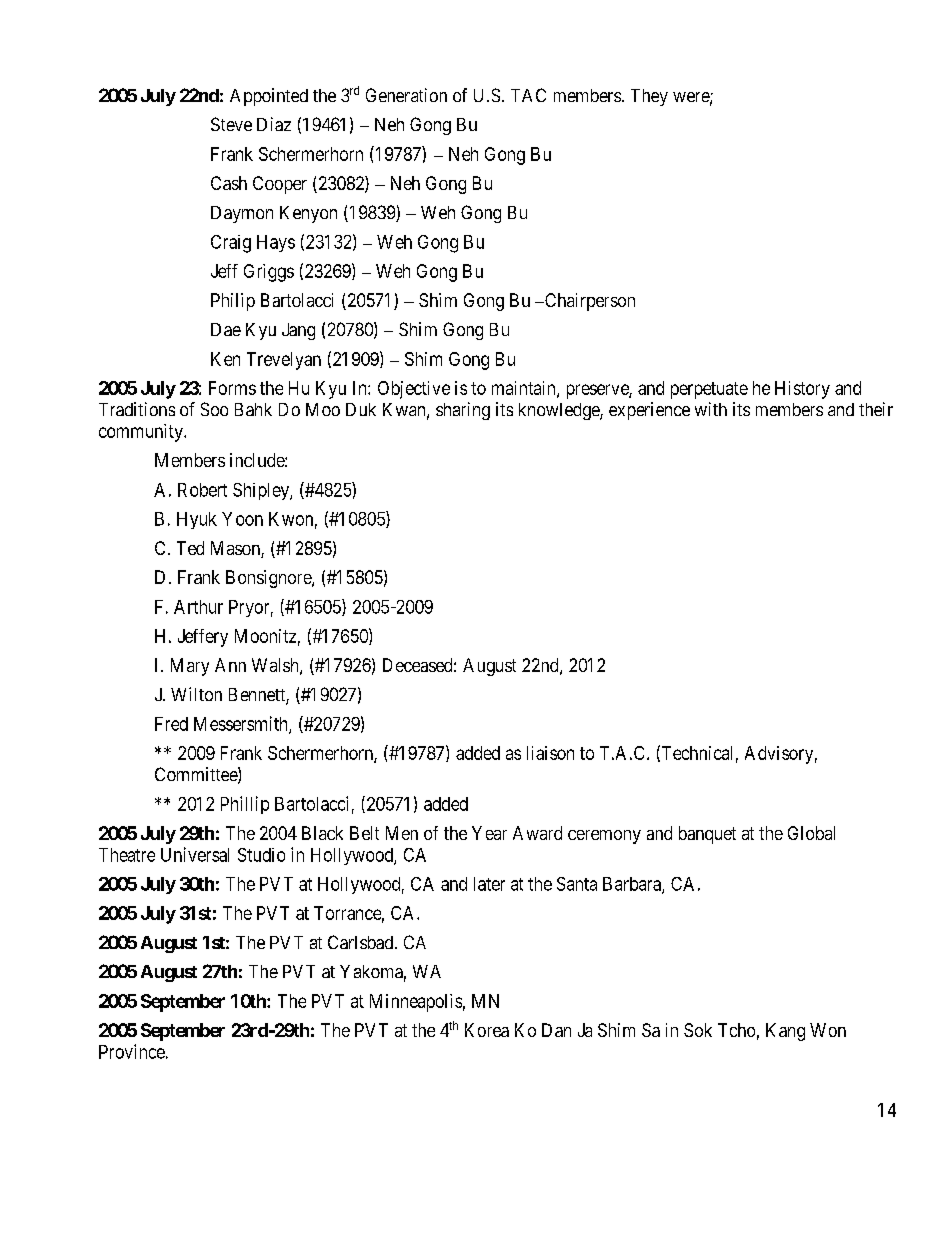  What do you see at coordinates (171, 724) in the screenshot?
I see `Fred` at bounding box center [171, 724].
